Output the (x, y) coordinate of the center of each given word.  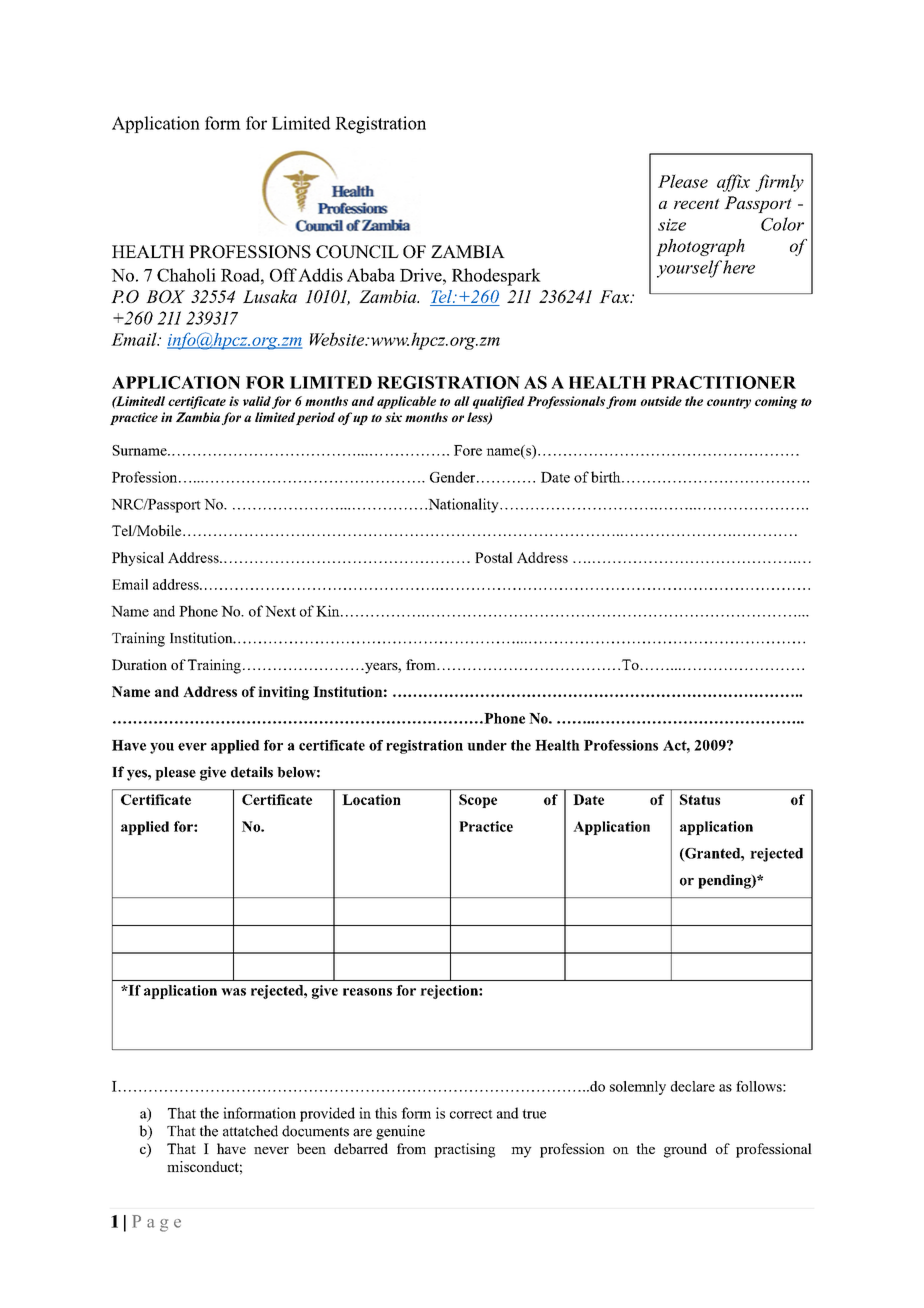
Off (283, 275)
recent (697, 203)
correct (471, 1114)
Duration (139, 664)
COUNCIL (357, 251)
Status (700, 799)
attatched (250, 1131)
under (487, 745)
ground (685, 1150)
